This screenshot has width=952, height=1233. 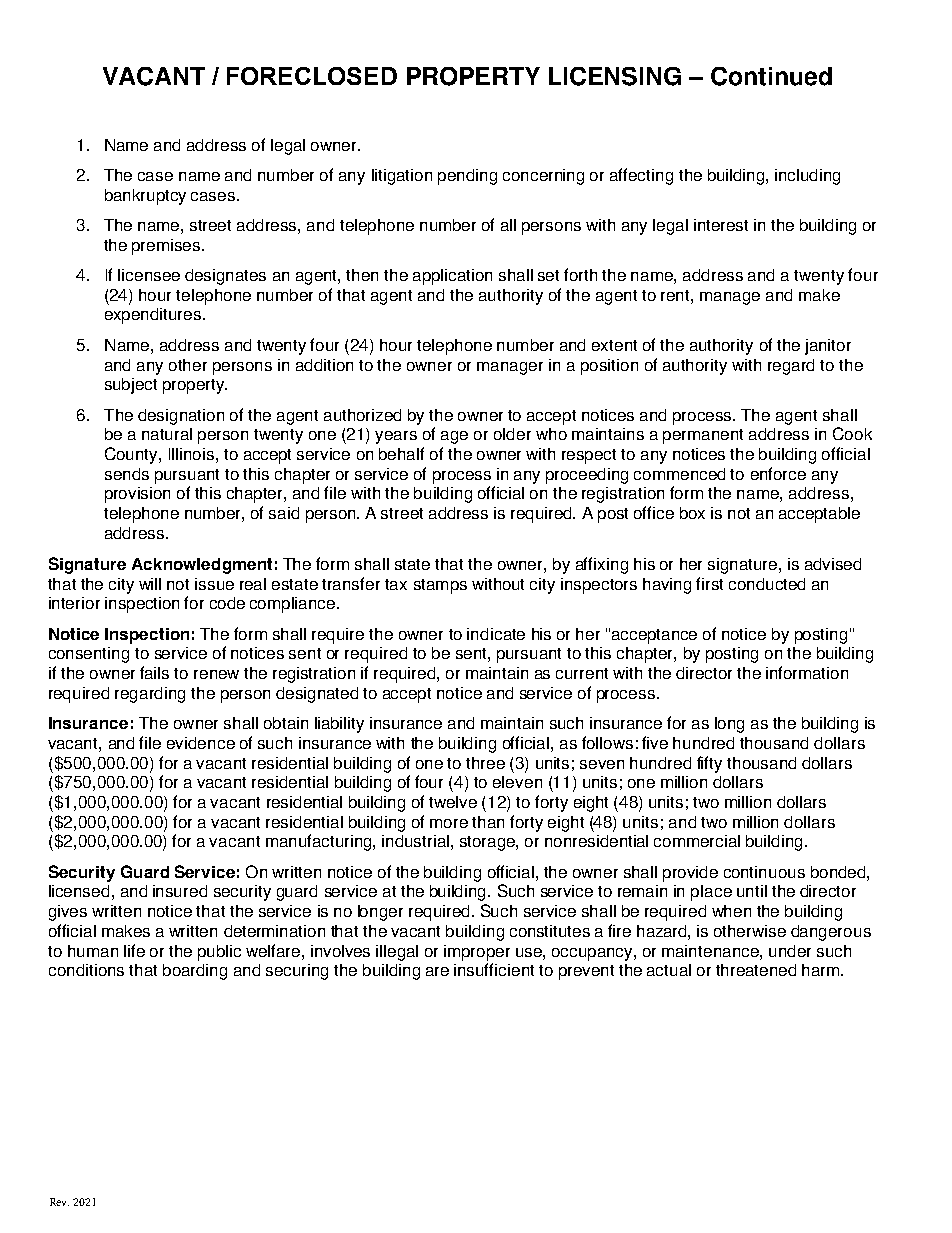 I want to click on subject, so click(x=131, y=386).
